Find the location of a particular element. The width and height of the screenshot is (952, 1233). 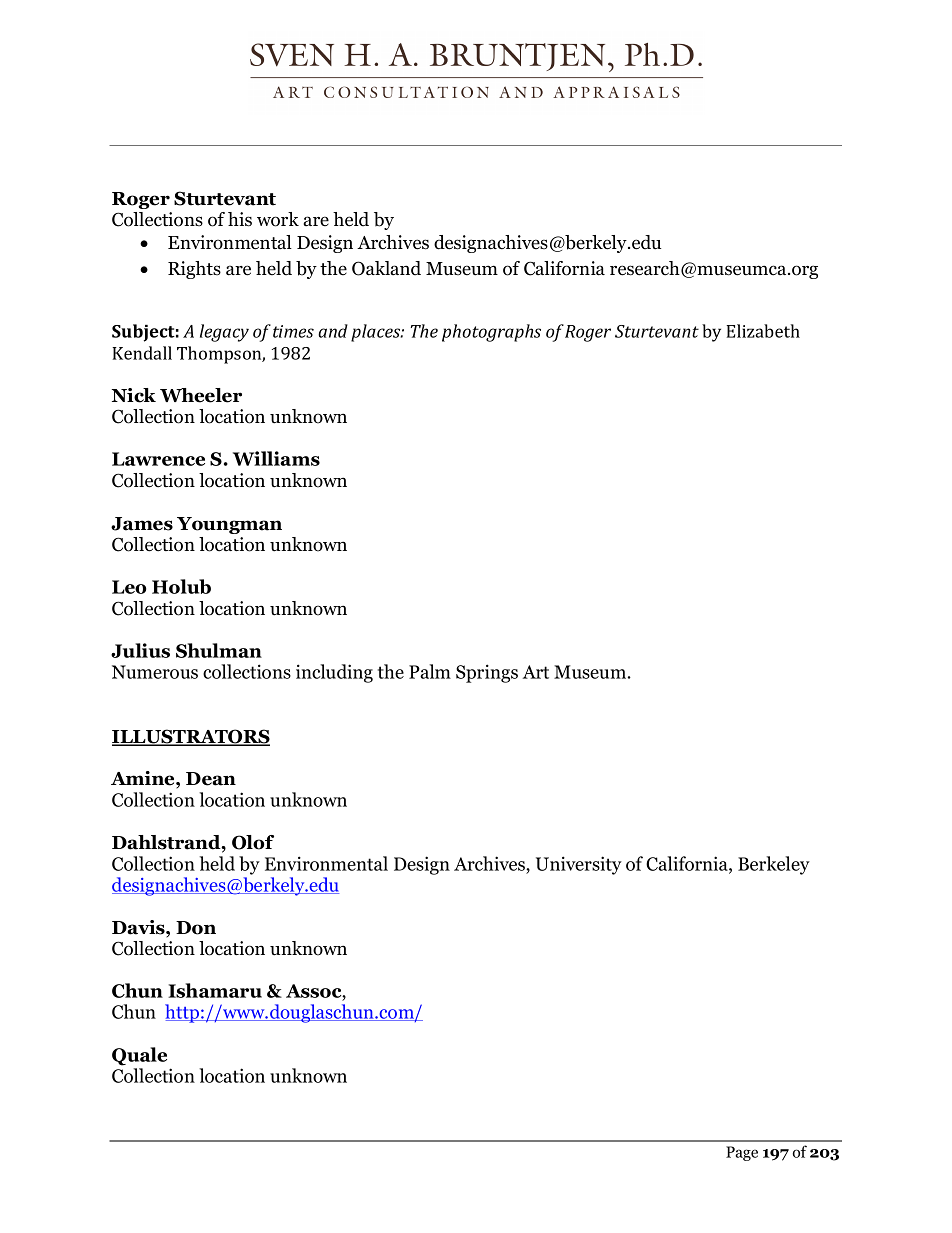

Palm is located at coordinates (430, 671).
